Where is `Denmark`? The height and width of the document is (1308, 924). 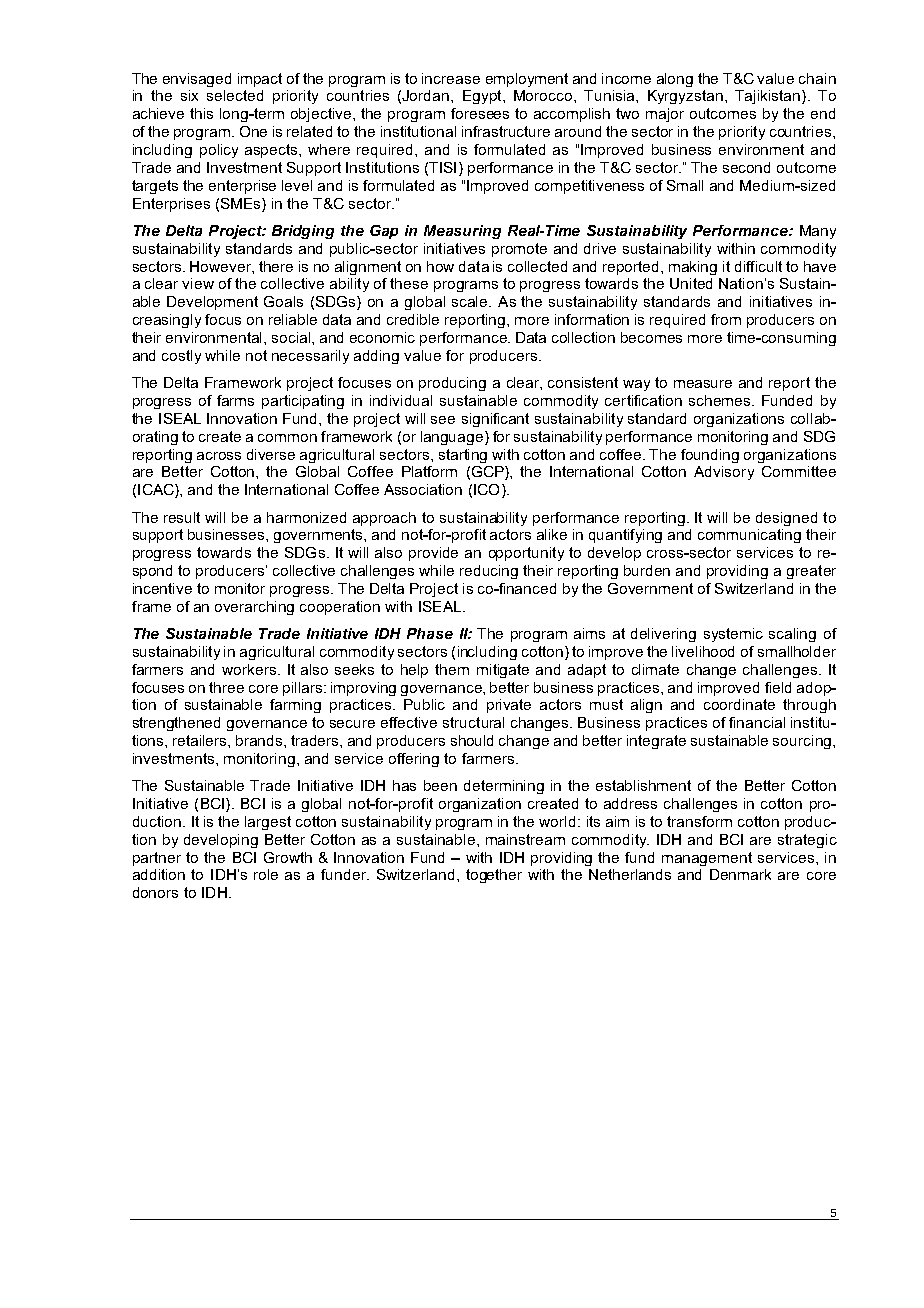
Denmark is located at coordinates (740, 874).
